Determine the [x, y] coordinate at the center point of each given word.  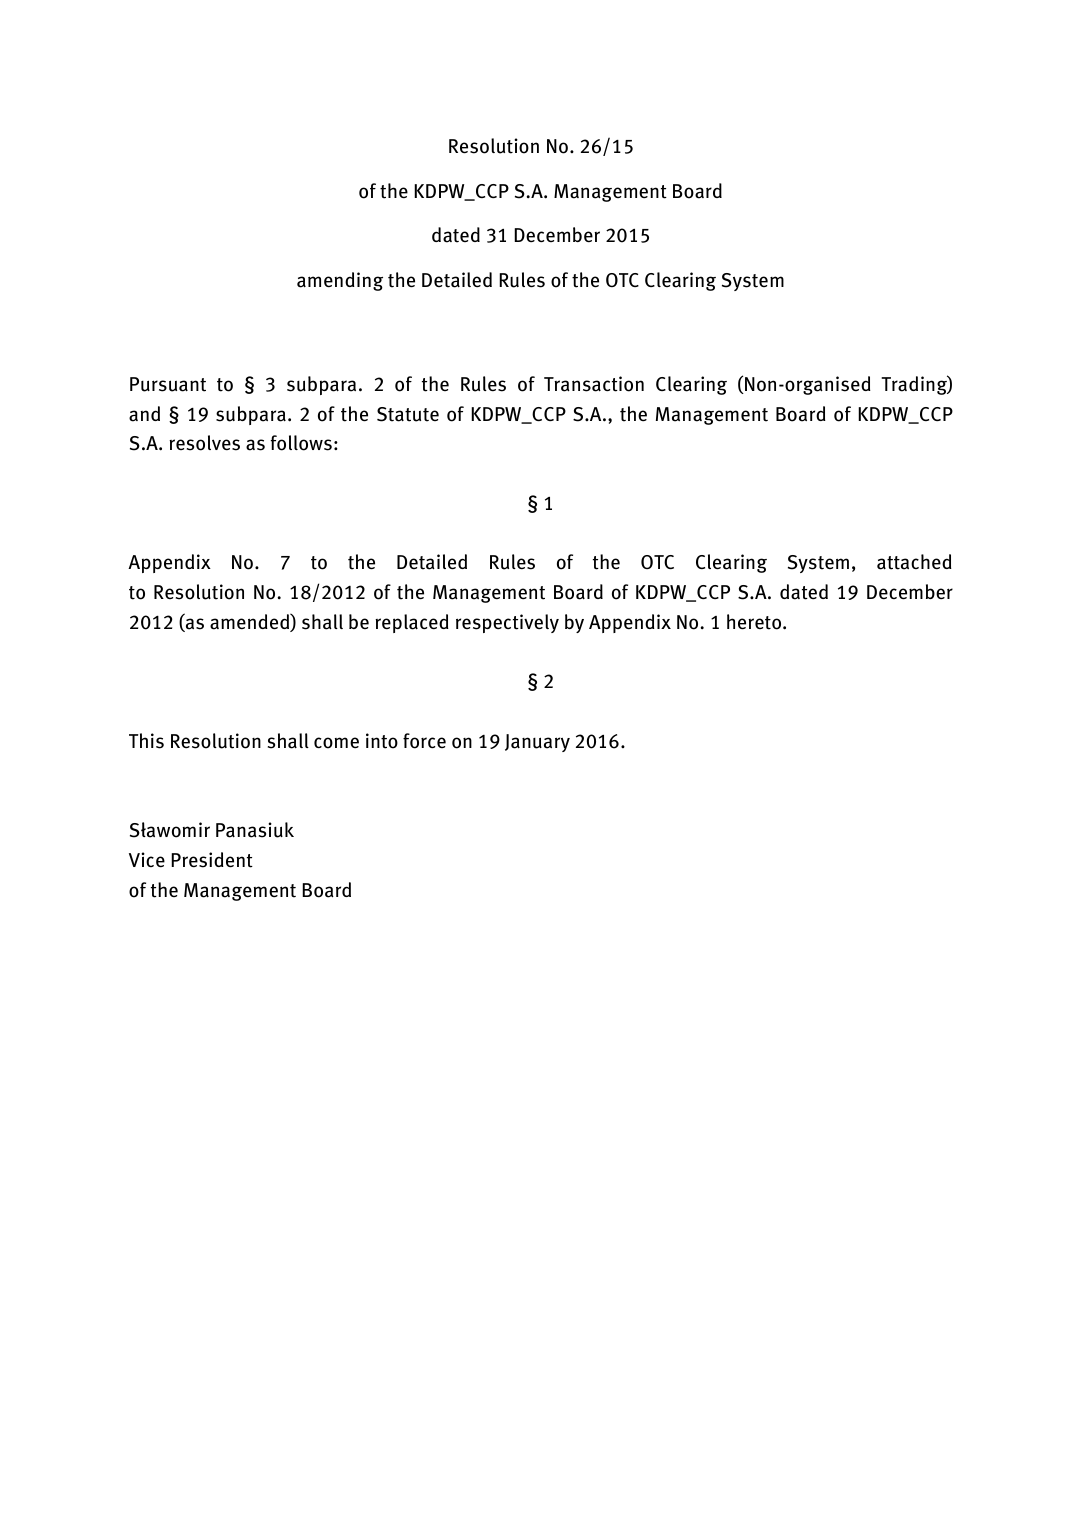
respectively [507, 623]
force [424, 741]
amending [340, 281]
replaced [412, 623]
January [537, 743]
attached [914, 562]
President [212, 860]
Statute [408, 414]
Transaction [594, 384]
